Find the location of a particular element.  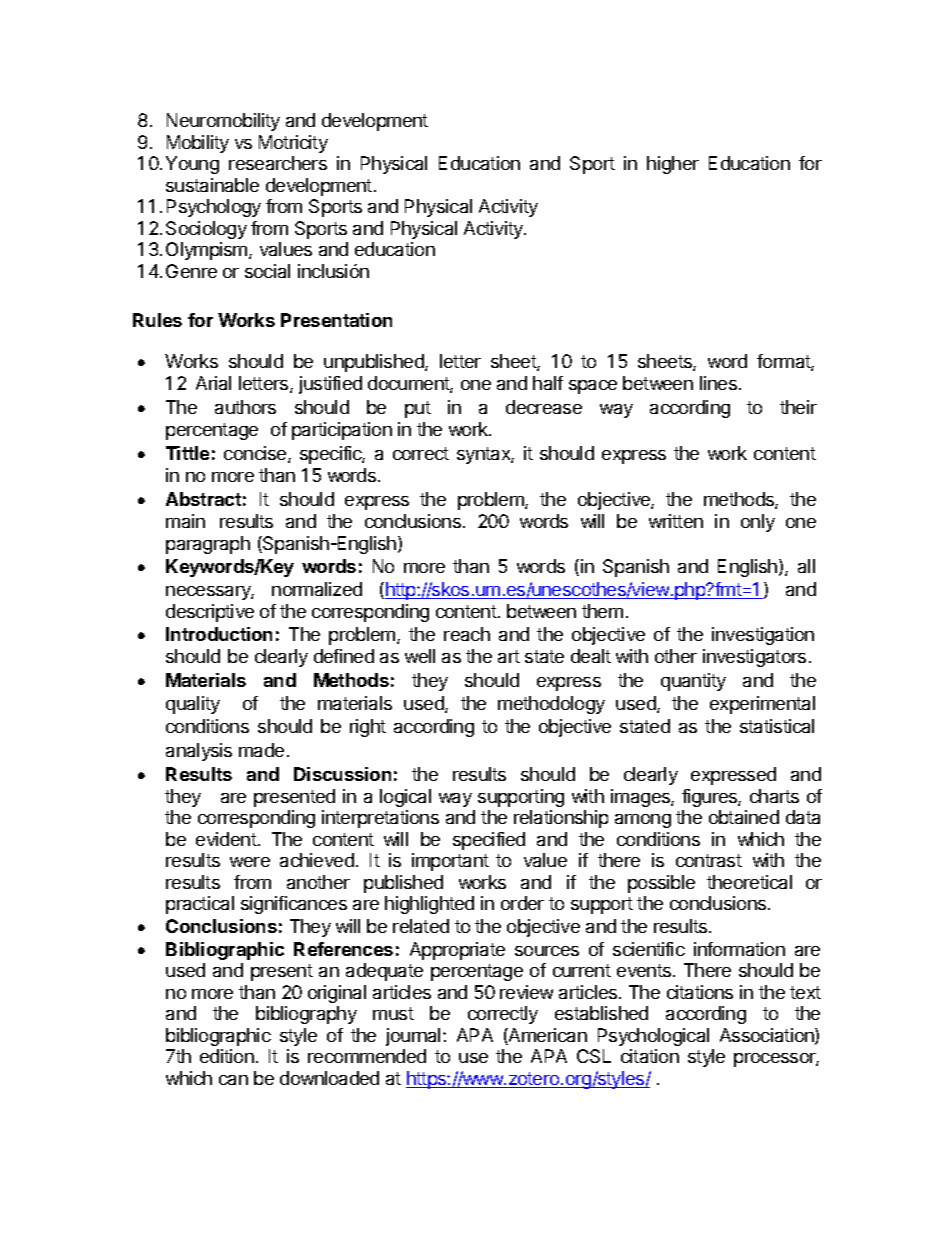

investigation is located at coordinates (763, 636).
